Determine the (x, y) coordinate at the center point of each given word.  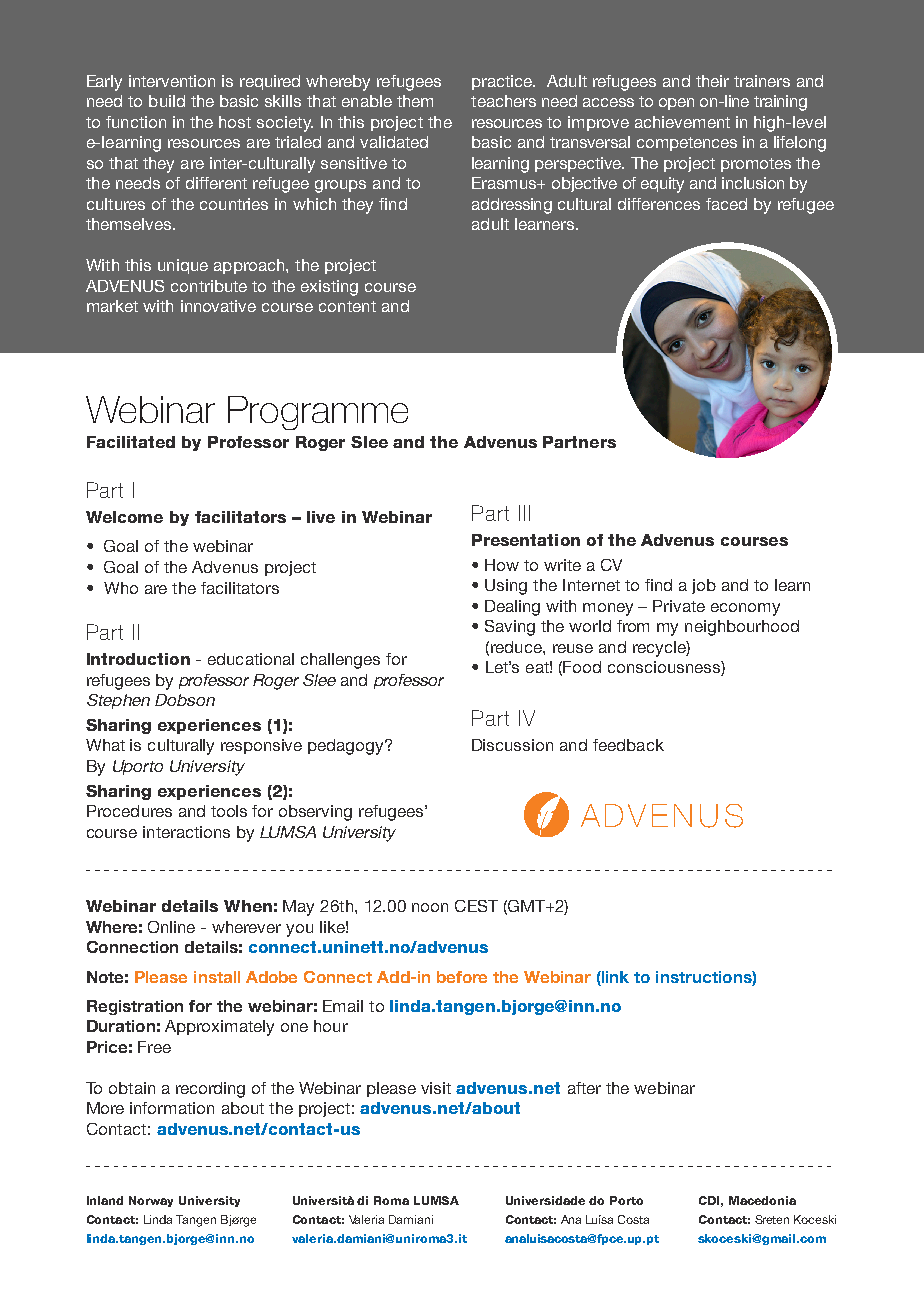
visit (436, 1088)
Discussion (512, 745)
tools (229, 811)
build (167, 101)
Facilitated (131, 442)
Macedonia (762, 1200)
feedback (628, 745)
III (524, 513)
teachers (503, 101)
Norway (151, 1201)
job (704, 586)
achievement (682, 122)
